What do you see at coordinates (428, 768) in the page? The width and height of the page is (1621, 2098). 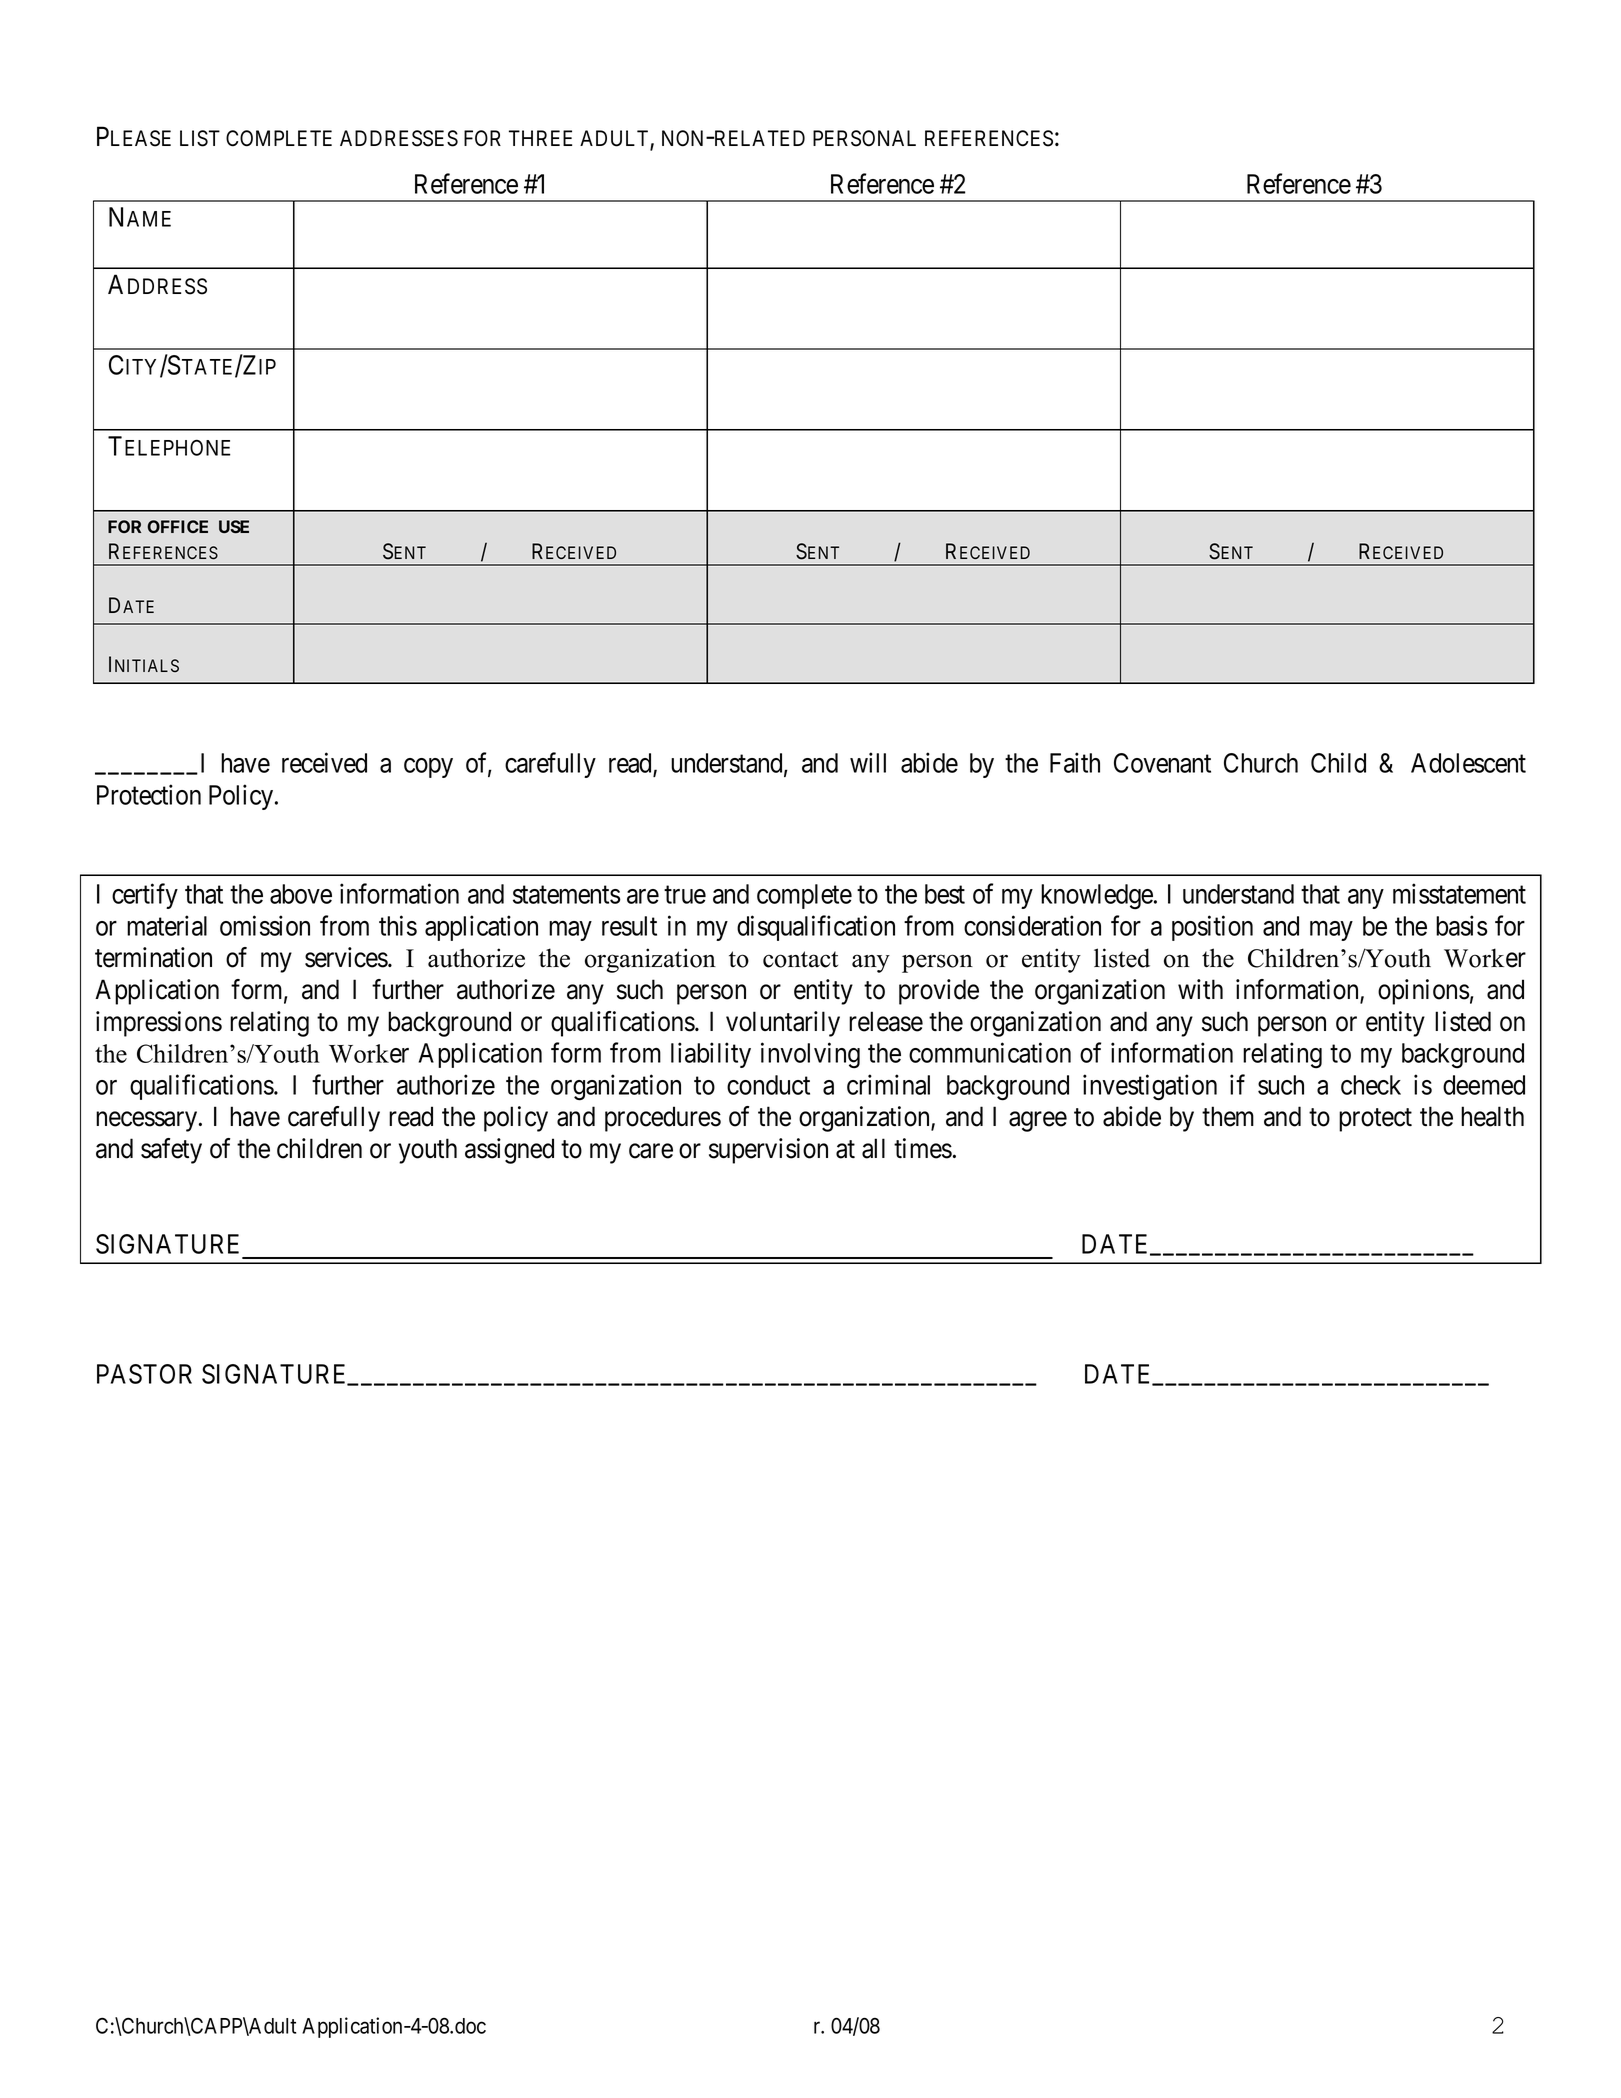 I see `copy` at bounding box center [428, 768].
